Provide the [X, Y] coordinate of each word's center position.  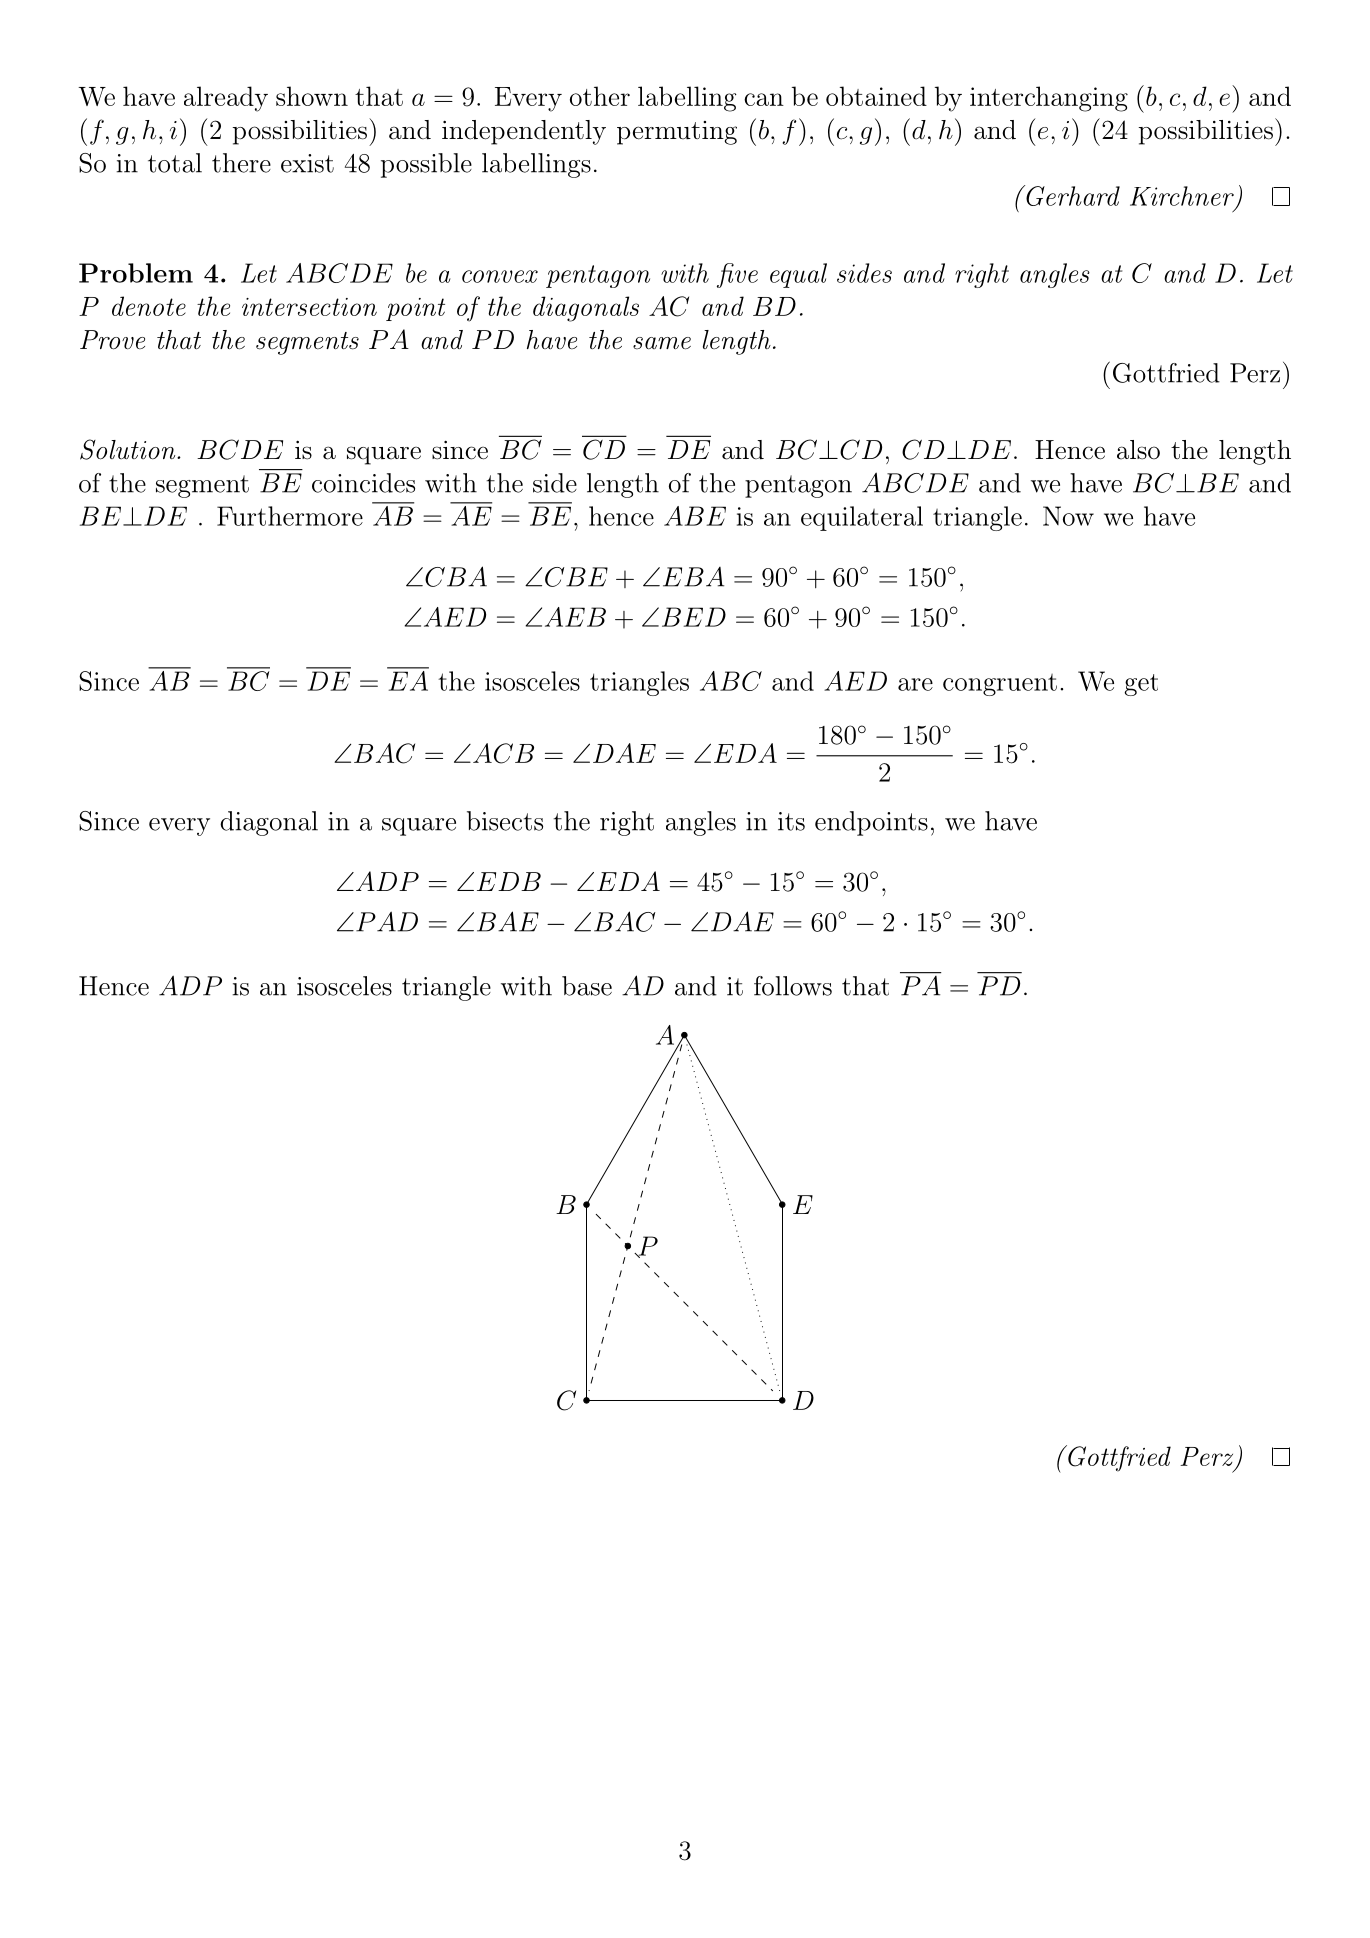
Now [1068, 516]
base [587, 986]
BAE [508, 921]
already [226, 99]
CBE [576, 577]
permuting [677, 133]
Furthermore [290, 516]
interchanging [1049, 99]
